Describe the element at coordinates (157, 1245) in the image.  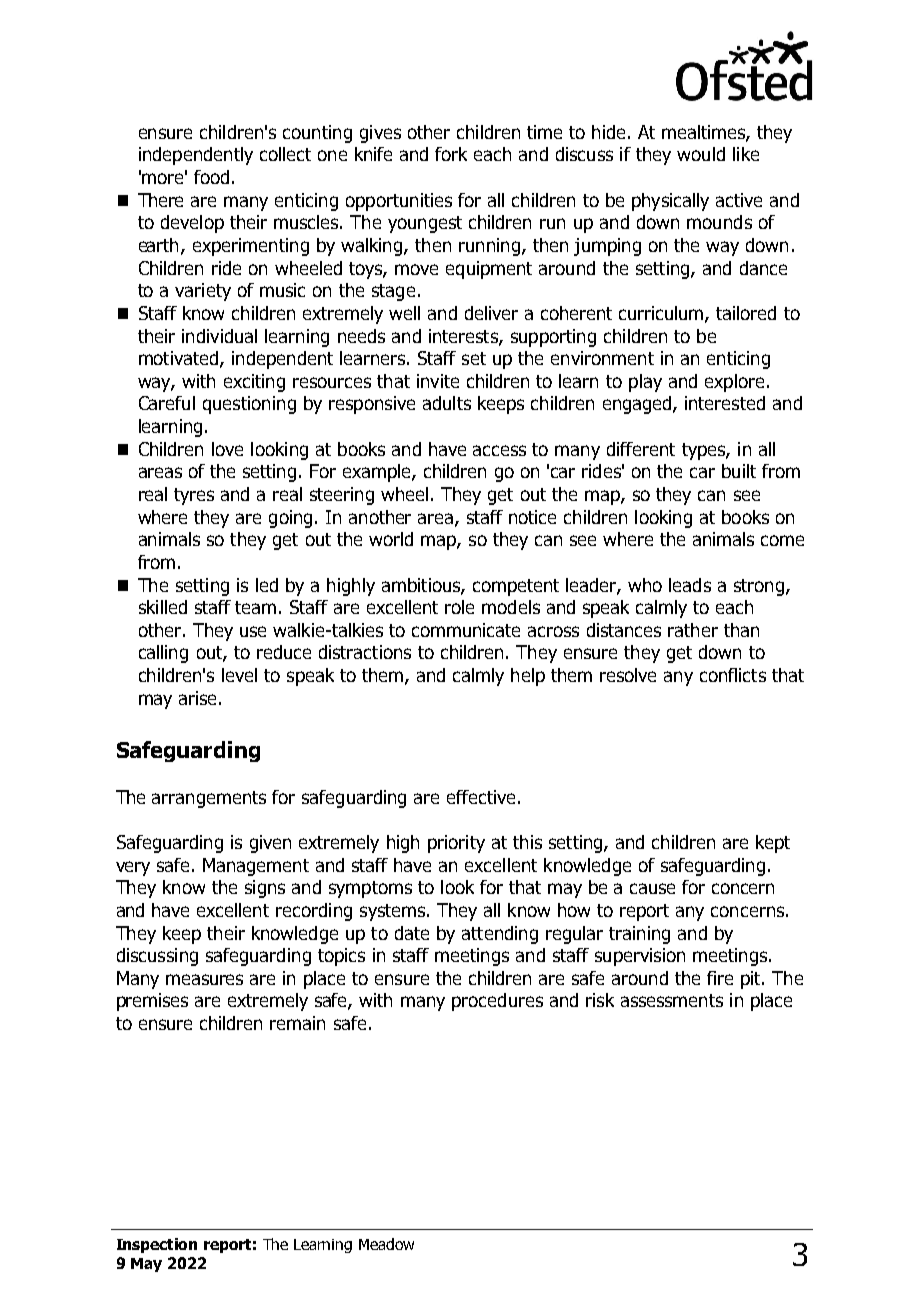
I see `Inspection` at that location.
